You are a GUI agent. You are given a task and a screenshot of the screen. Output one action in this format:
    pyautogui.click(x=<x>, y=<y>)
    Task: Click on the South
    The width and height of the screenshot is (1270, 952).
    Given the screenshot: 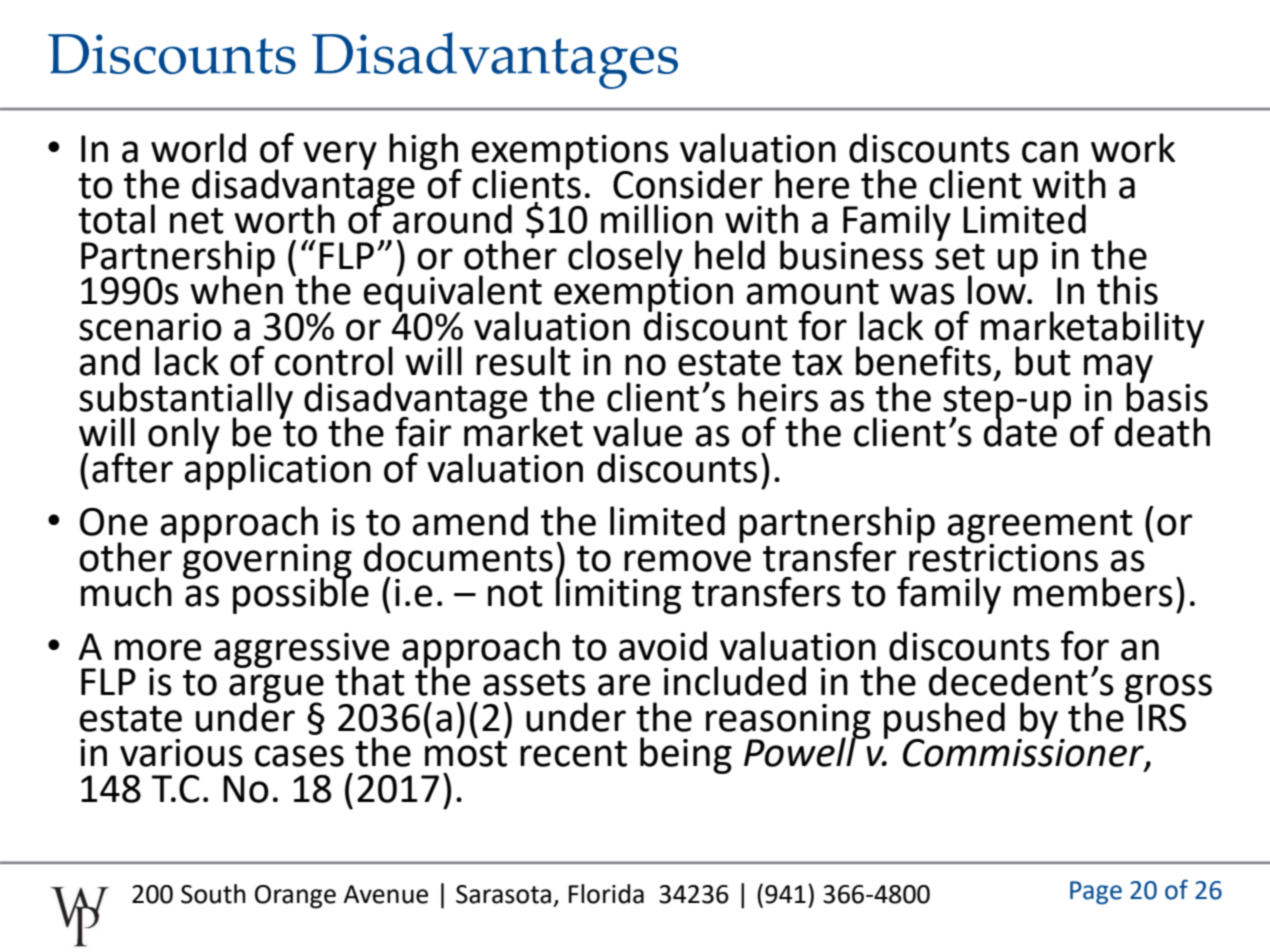 What is the action you would take?
    pyautogui.click(x=213, y=894)
